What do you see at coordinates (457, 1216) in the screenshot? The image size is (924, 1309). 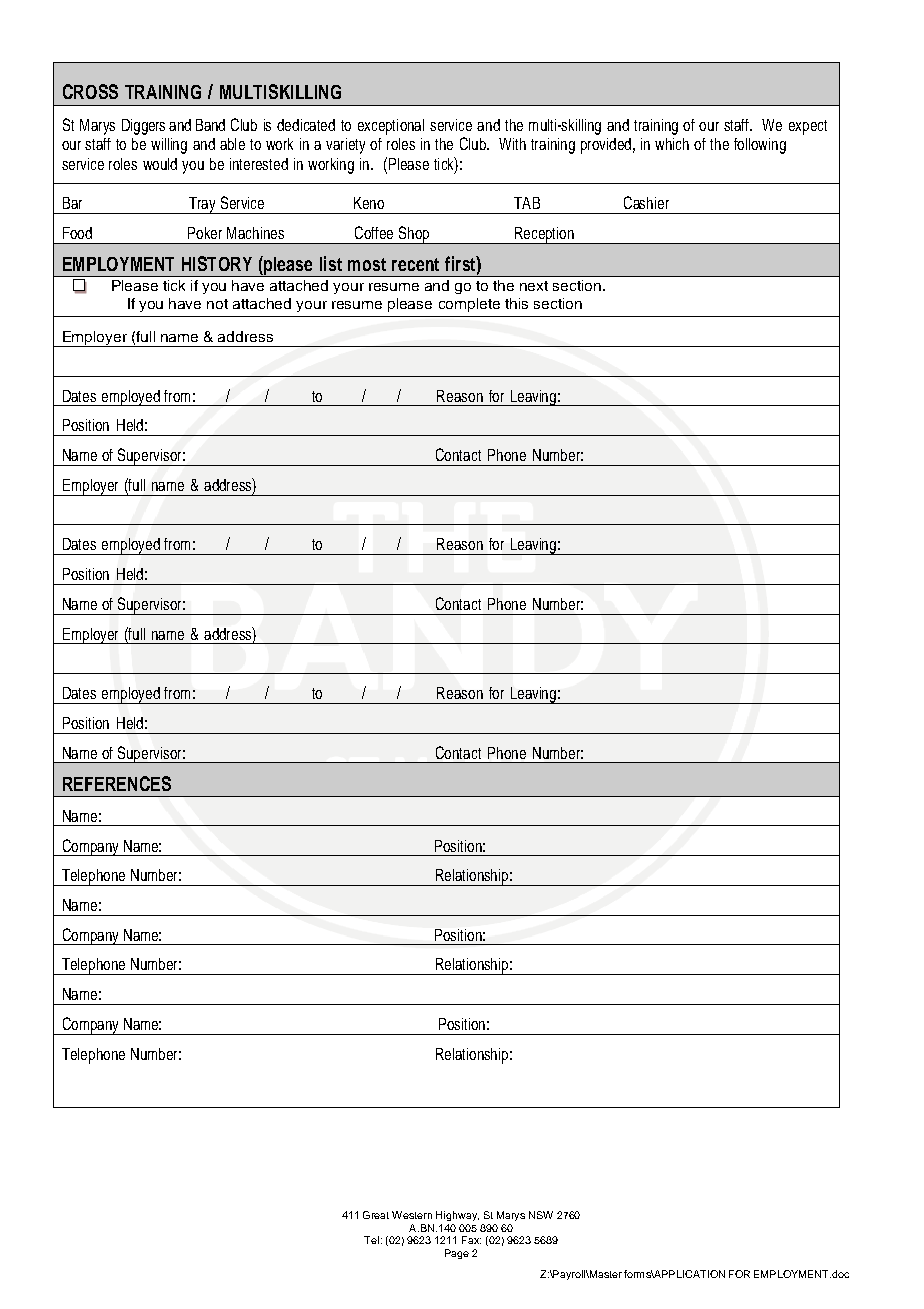 I see `Highway` at bounding box center [457, 1216].
